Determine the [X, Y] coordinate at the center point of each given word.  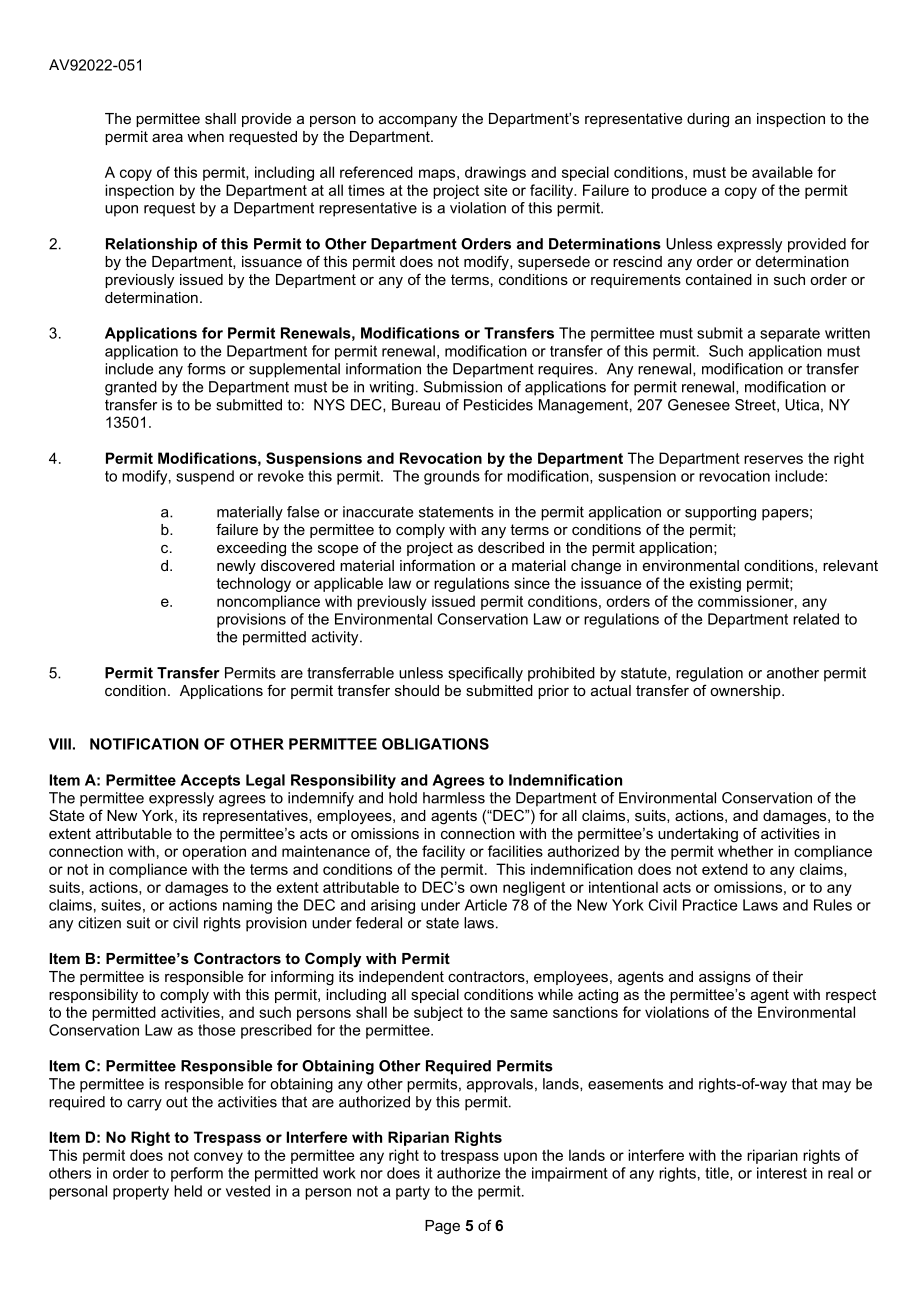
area [167, 138]
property [141, 1193]
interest [782, 1173]
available [782, 172]
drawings [495, 173]
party [413, 1193]
